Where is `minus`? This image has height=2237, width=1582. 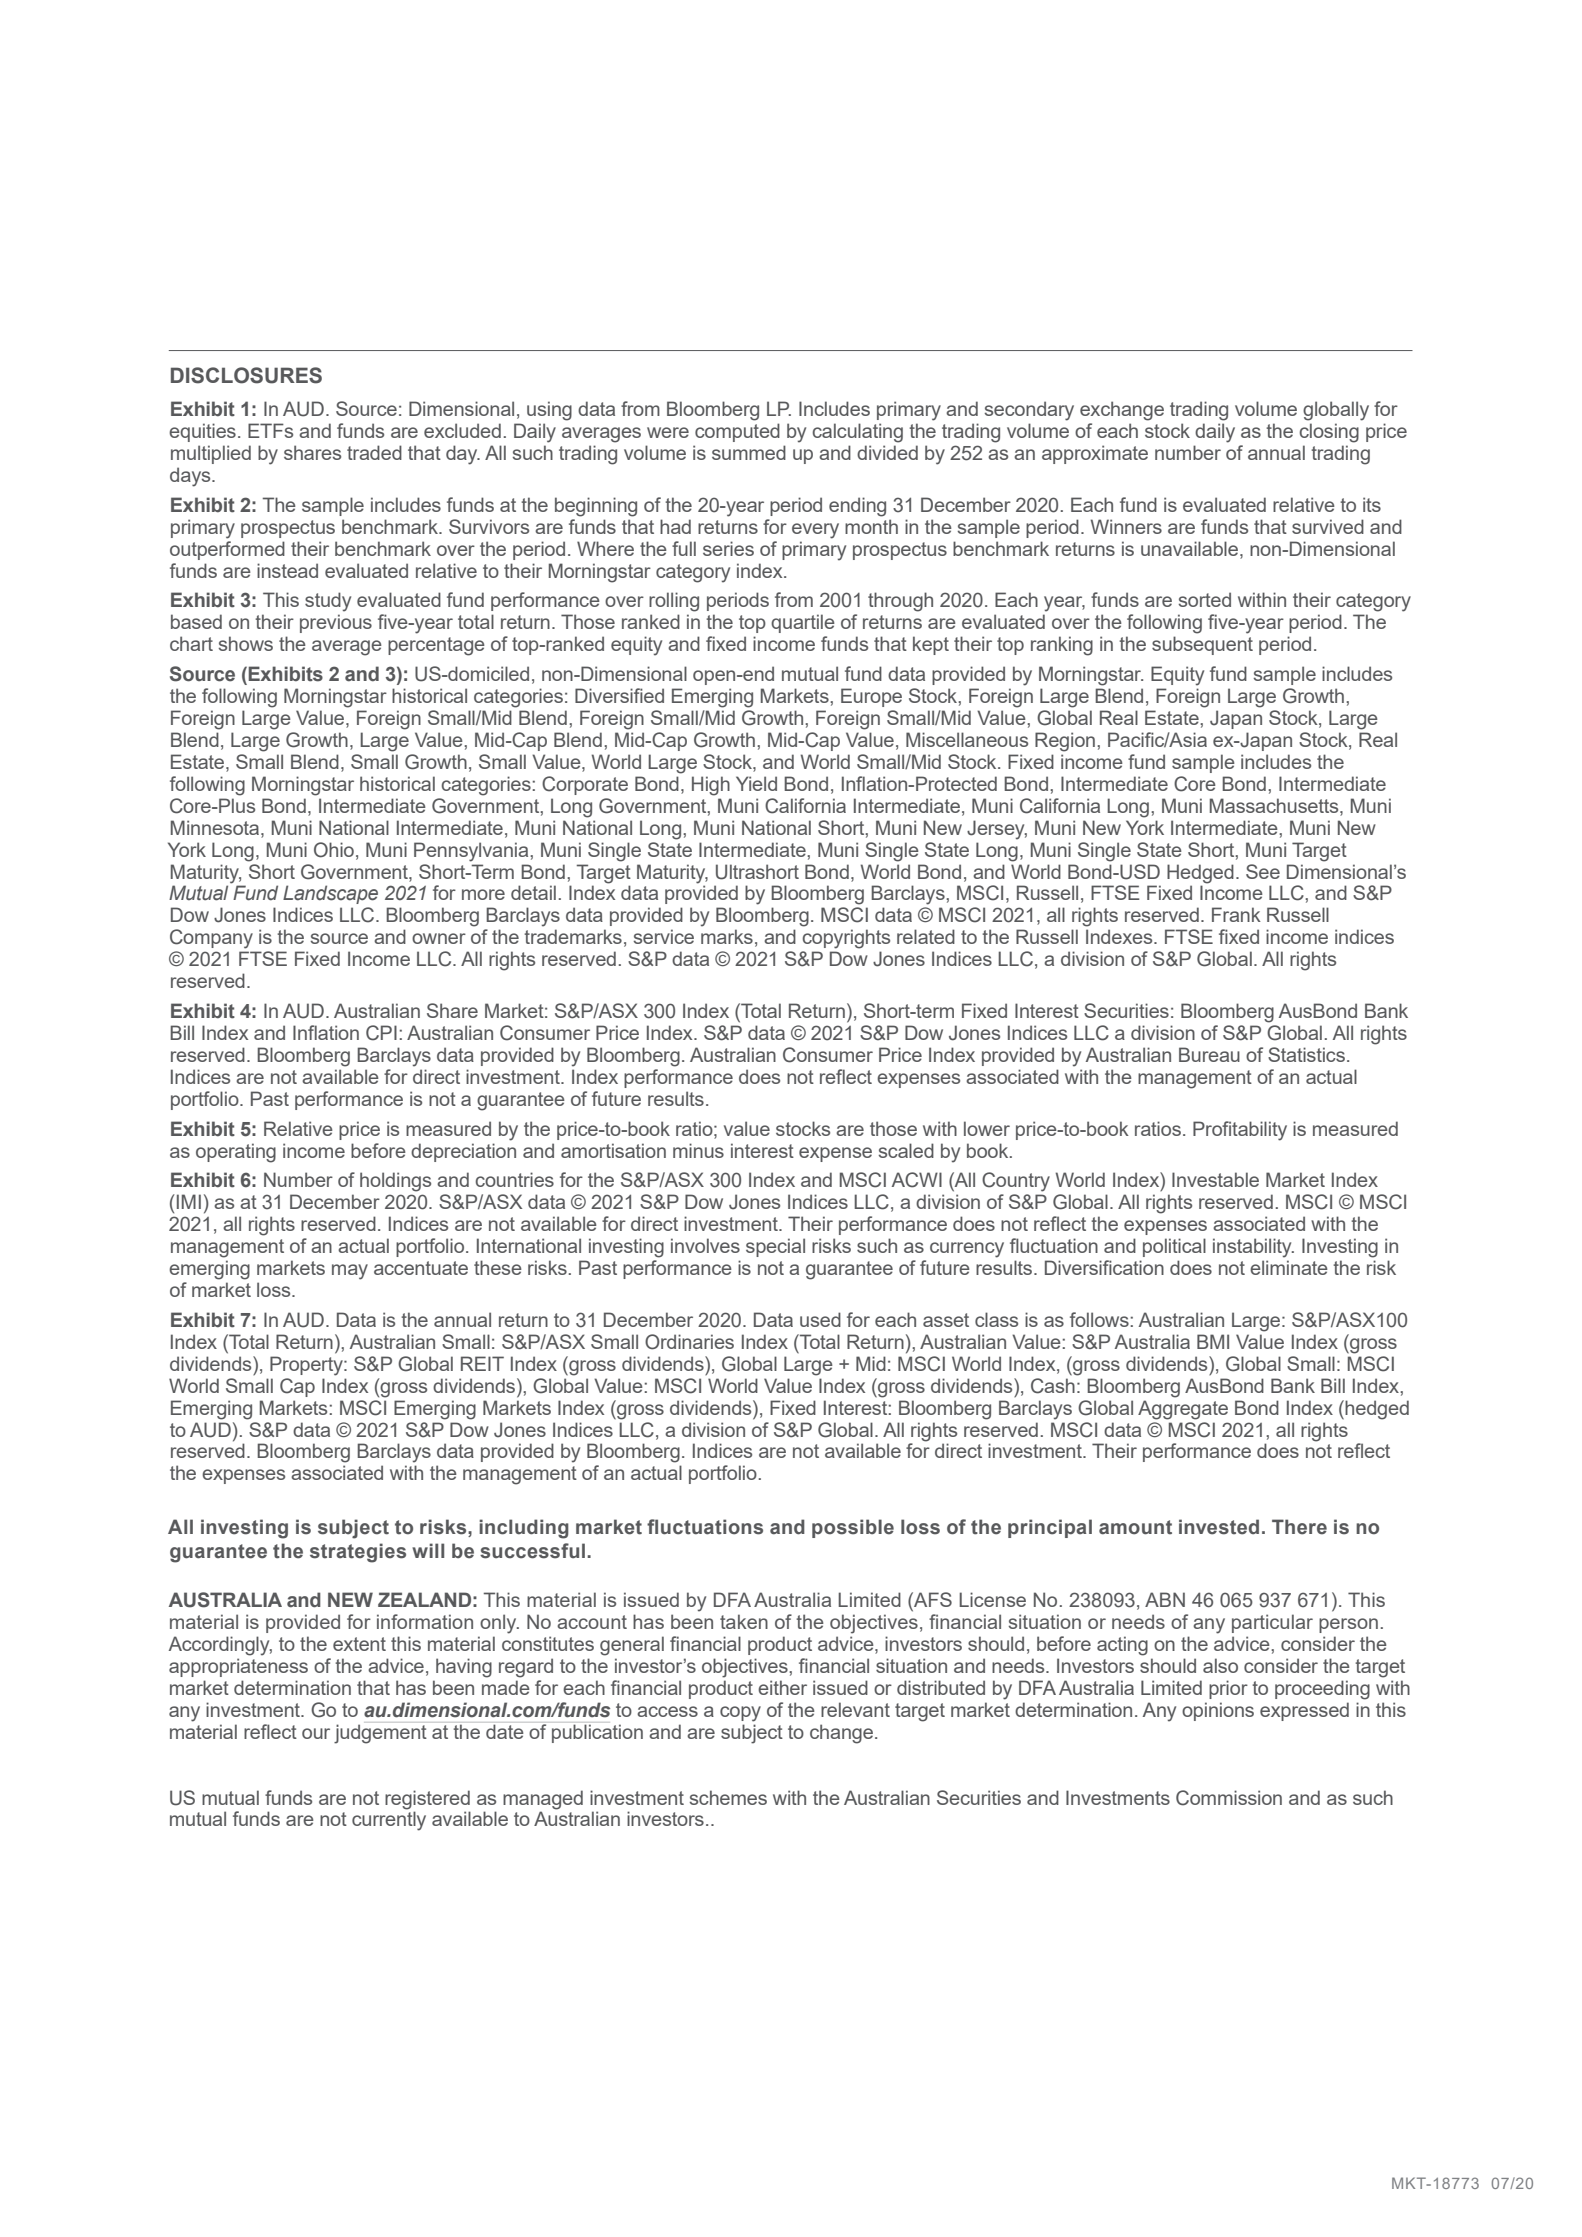
minus is located at coordinates (698, 1150).
